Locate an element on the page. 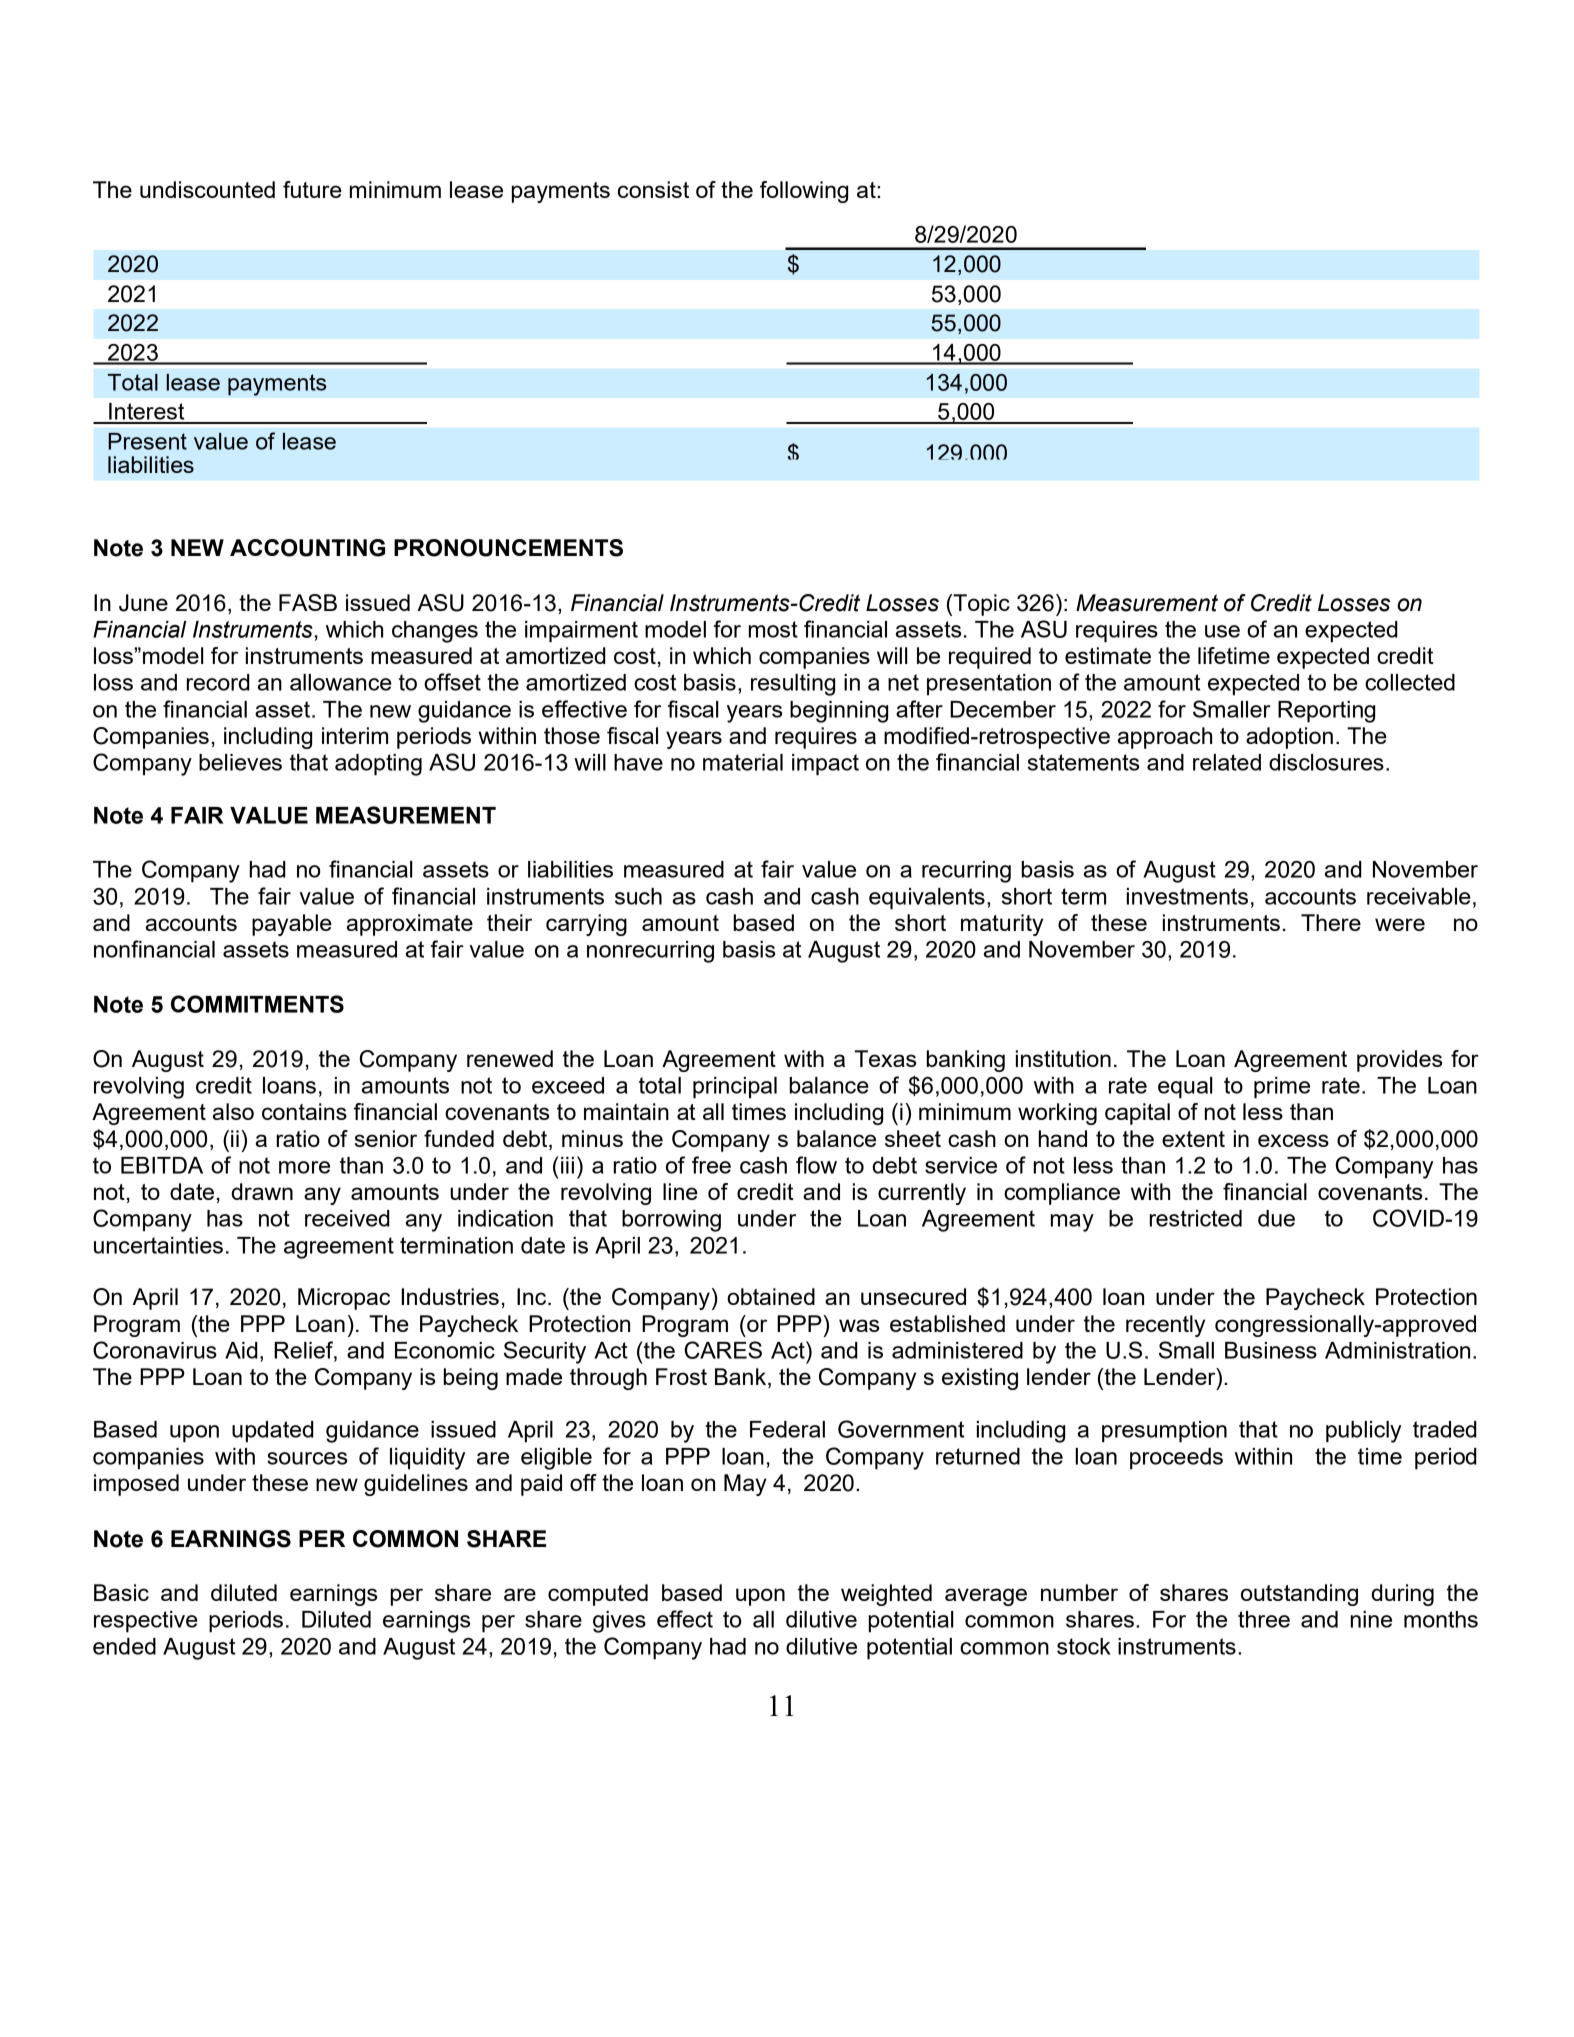 This page has height=2037, width=1574. equivalents is located at coordinates (927, 899).
